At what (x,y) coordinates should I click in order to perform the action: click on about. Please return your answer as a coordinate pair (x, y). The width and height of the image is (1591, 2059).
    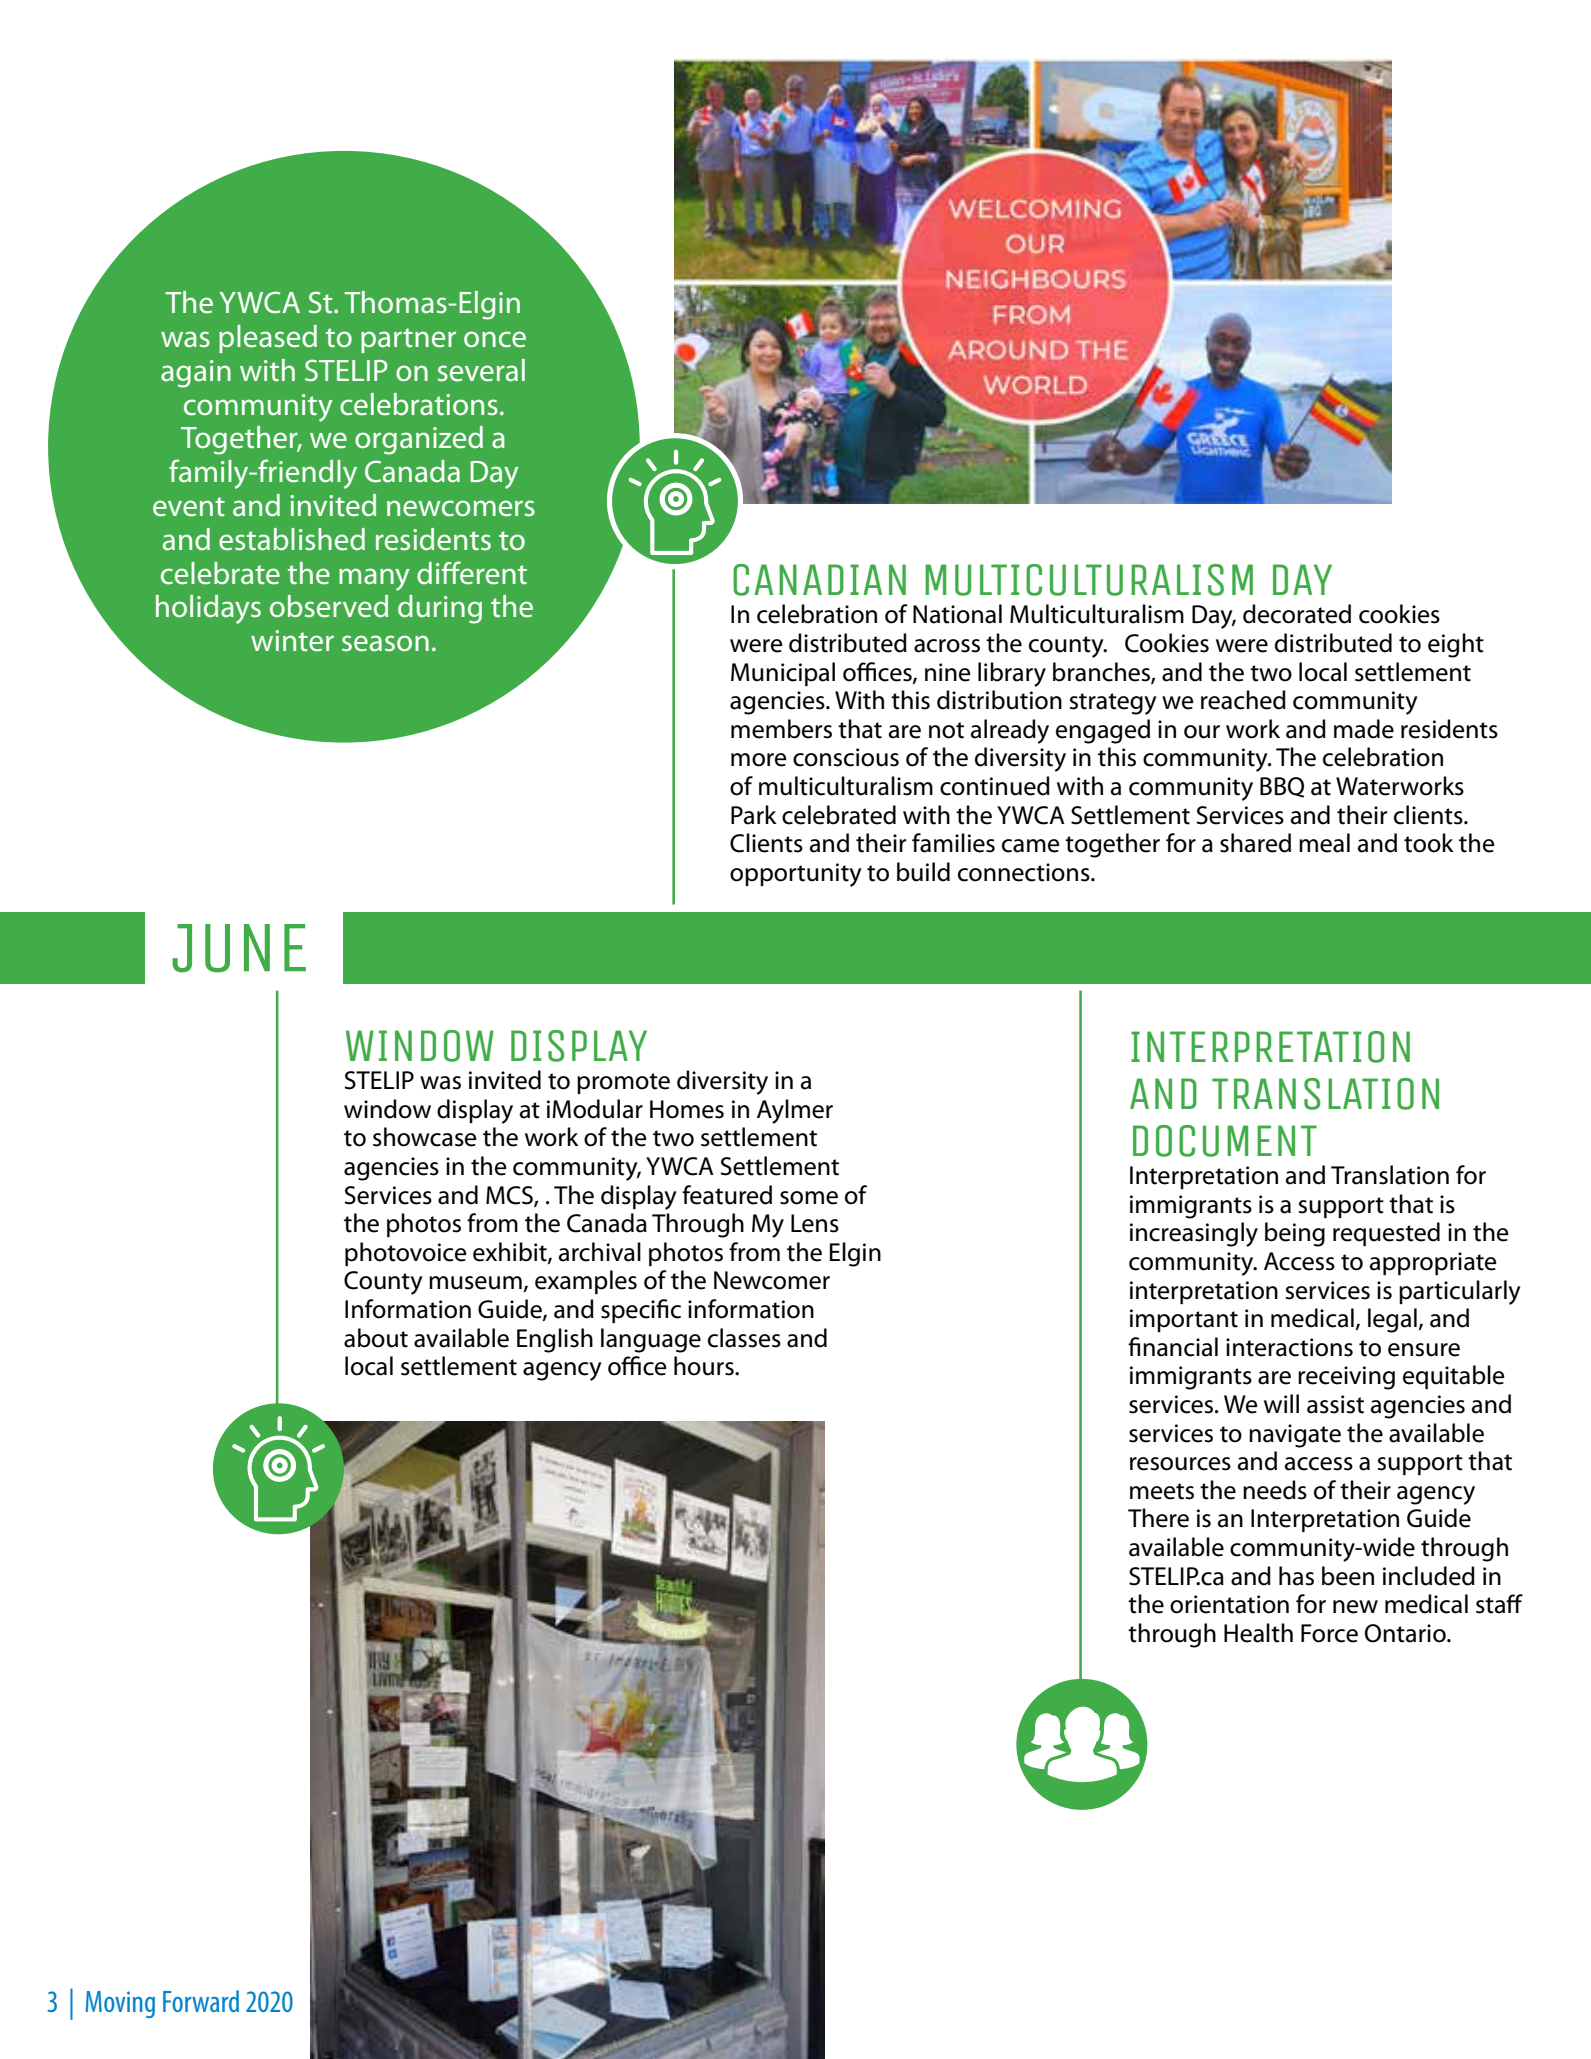
    Looking at the image, I should click on (376, 1338).
